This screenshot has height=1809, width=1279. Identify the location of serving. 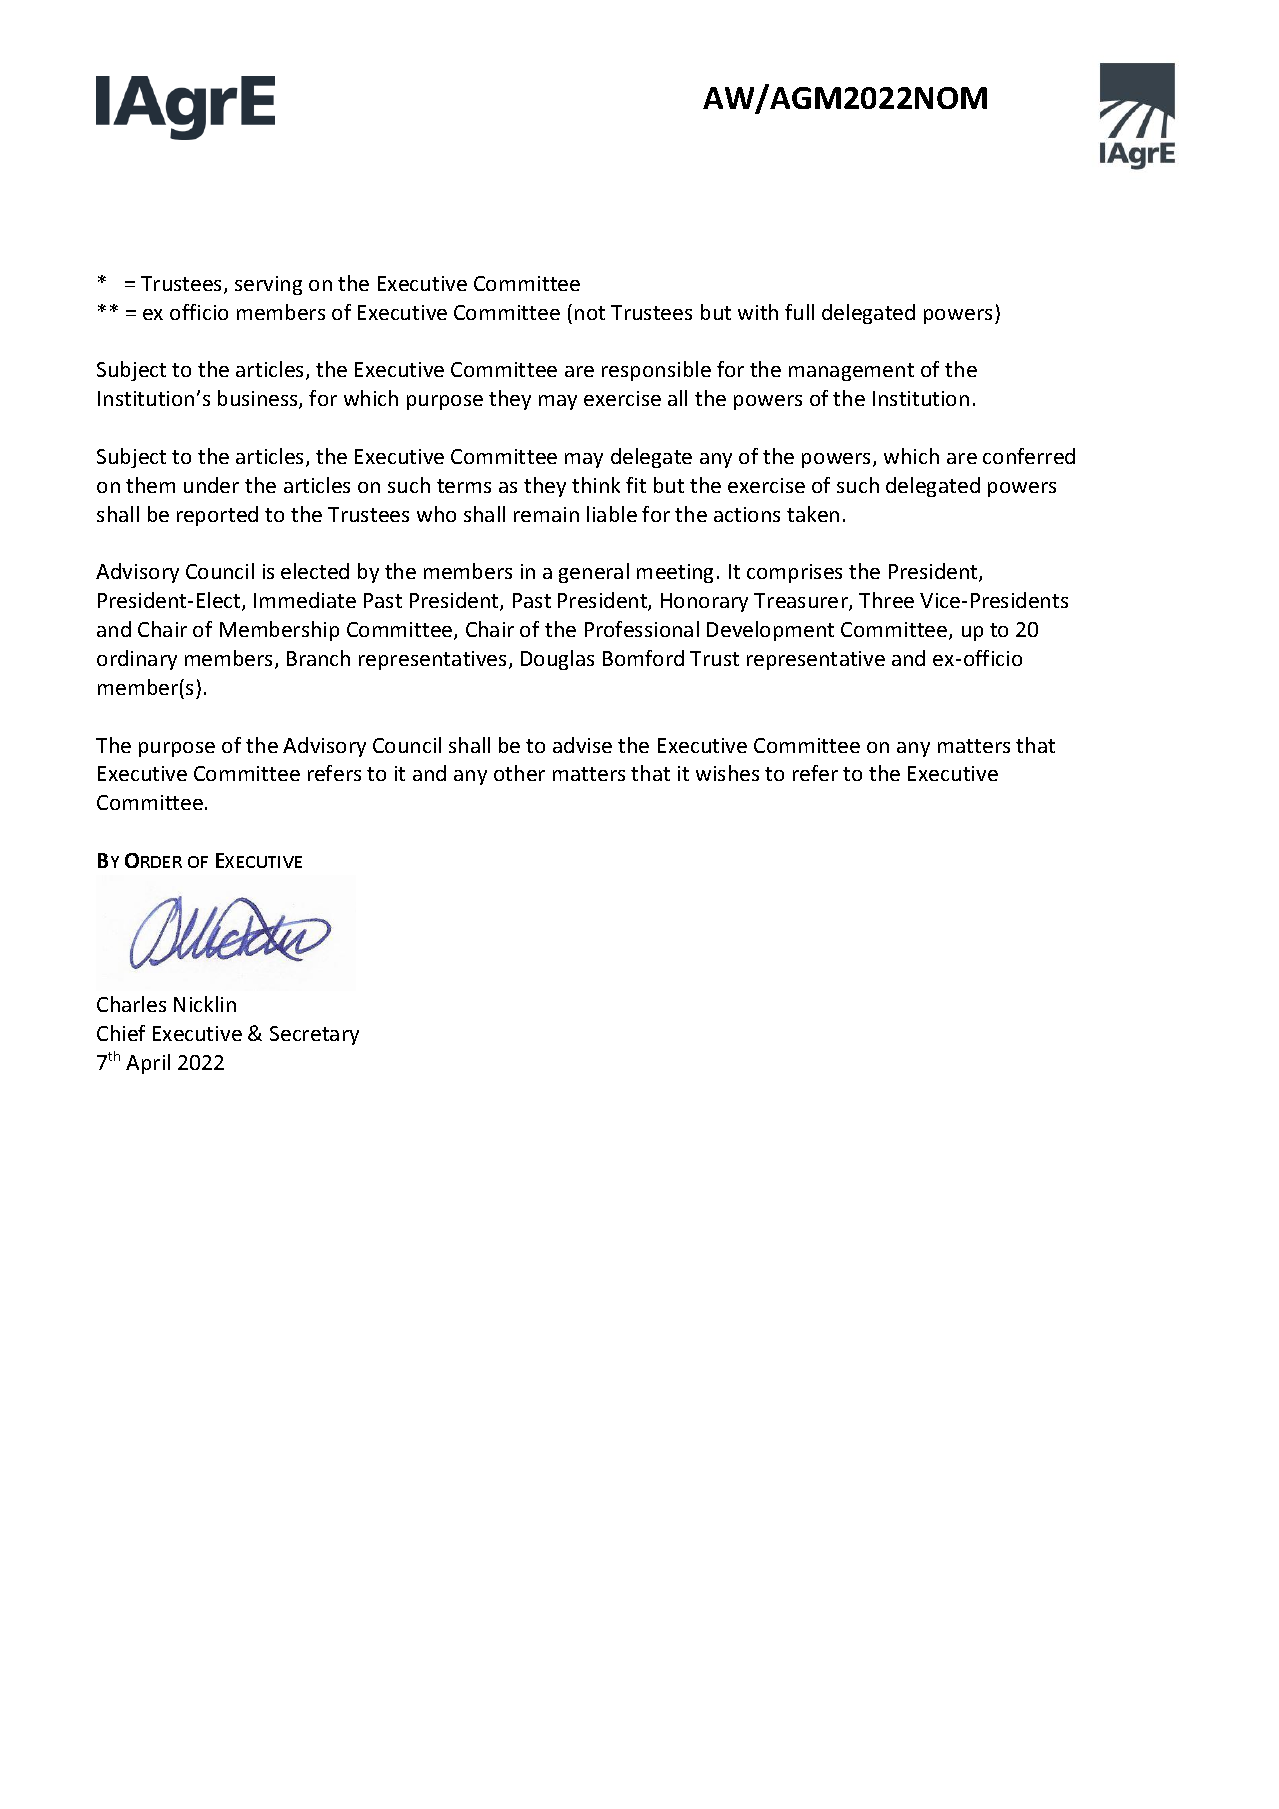
(268, 285).
